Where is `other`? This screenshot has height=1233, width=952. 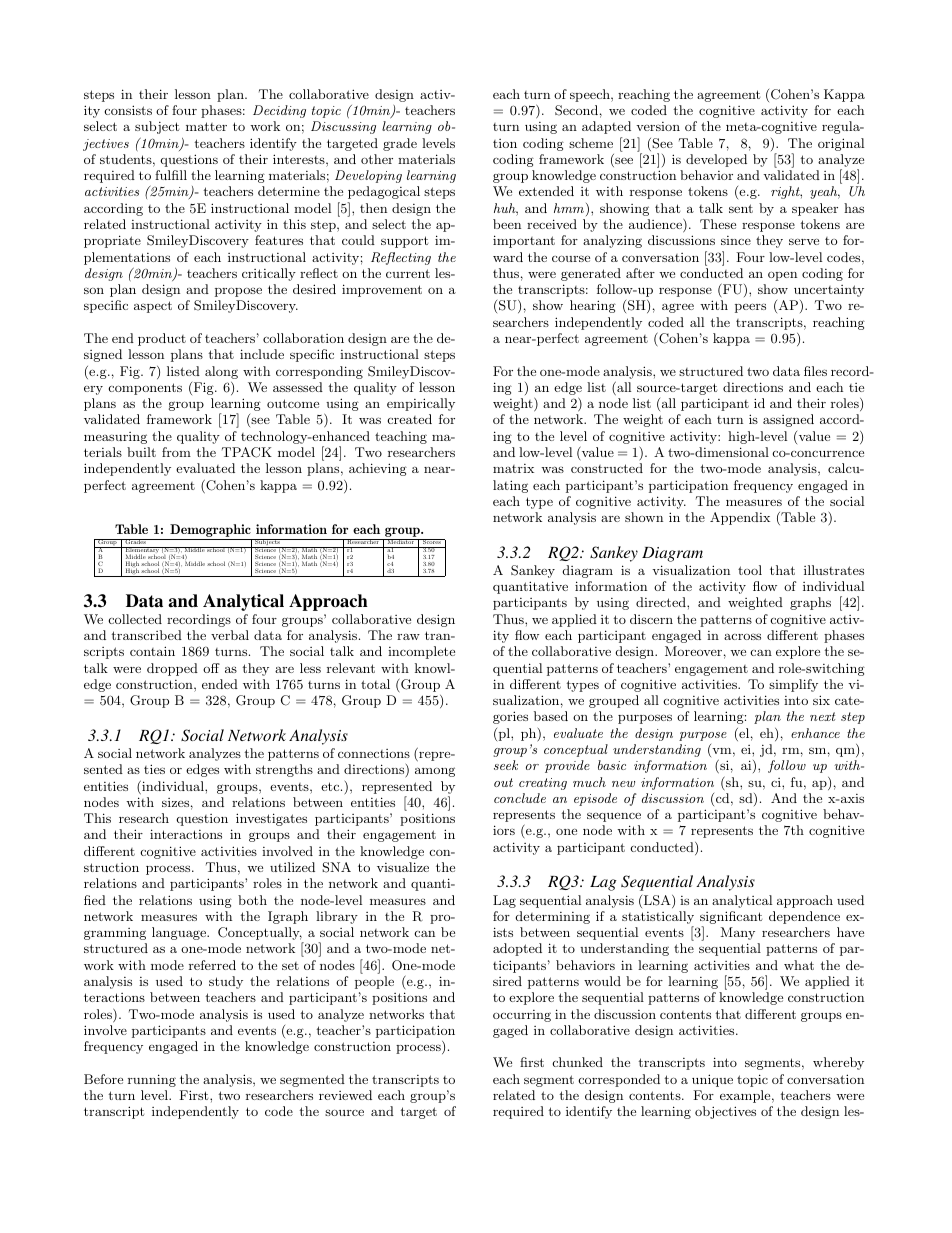 other is located at coordinates (377, 159).
